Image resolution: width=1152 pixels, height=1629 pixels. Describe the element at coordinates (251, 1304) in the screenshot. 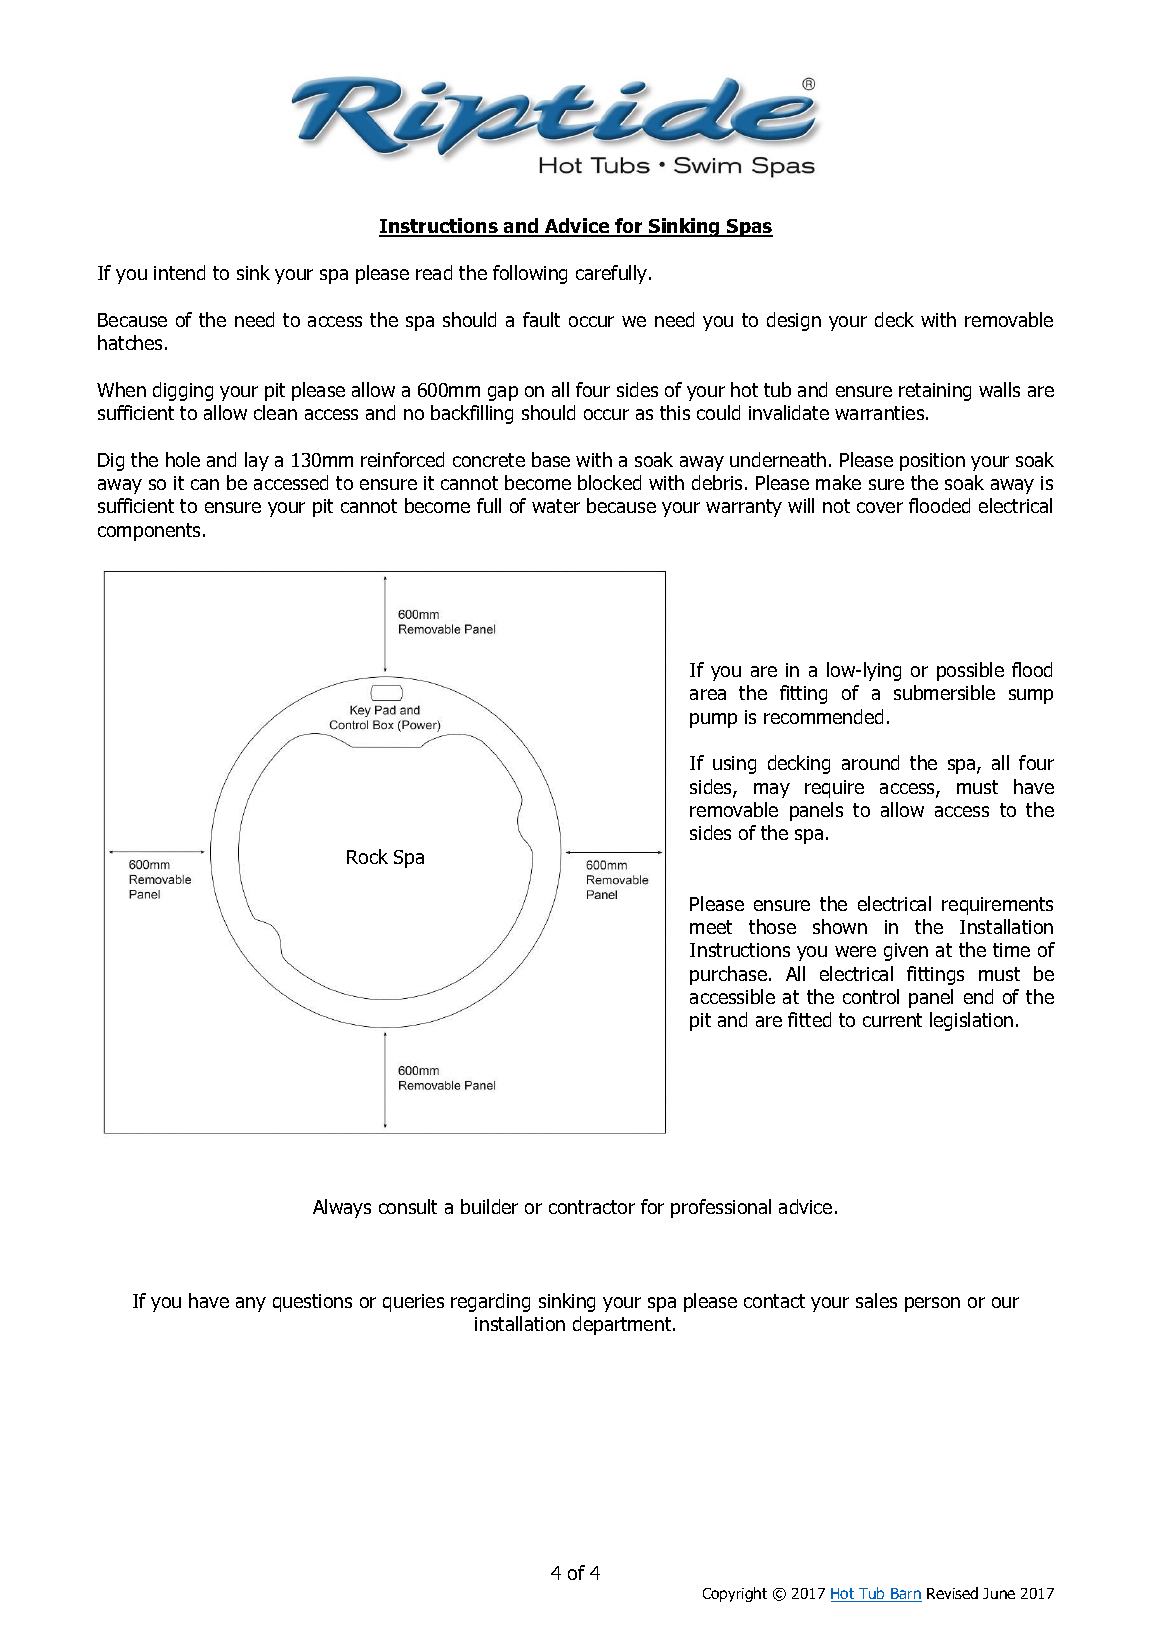

I see `any` at that location.
